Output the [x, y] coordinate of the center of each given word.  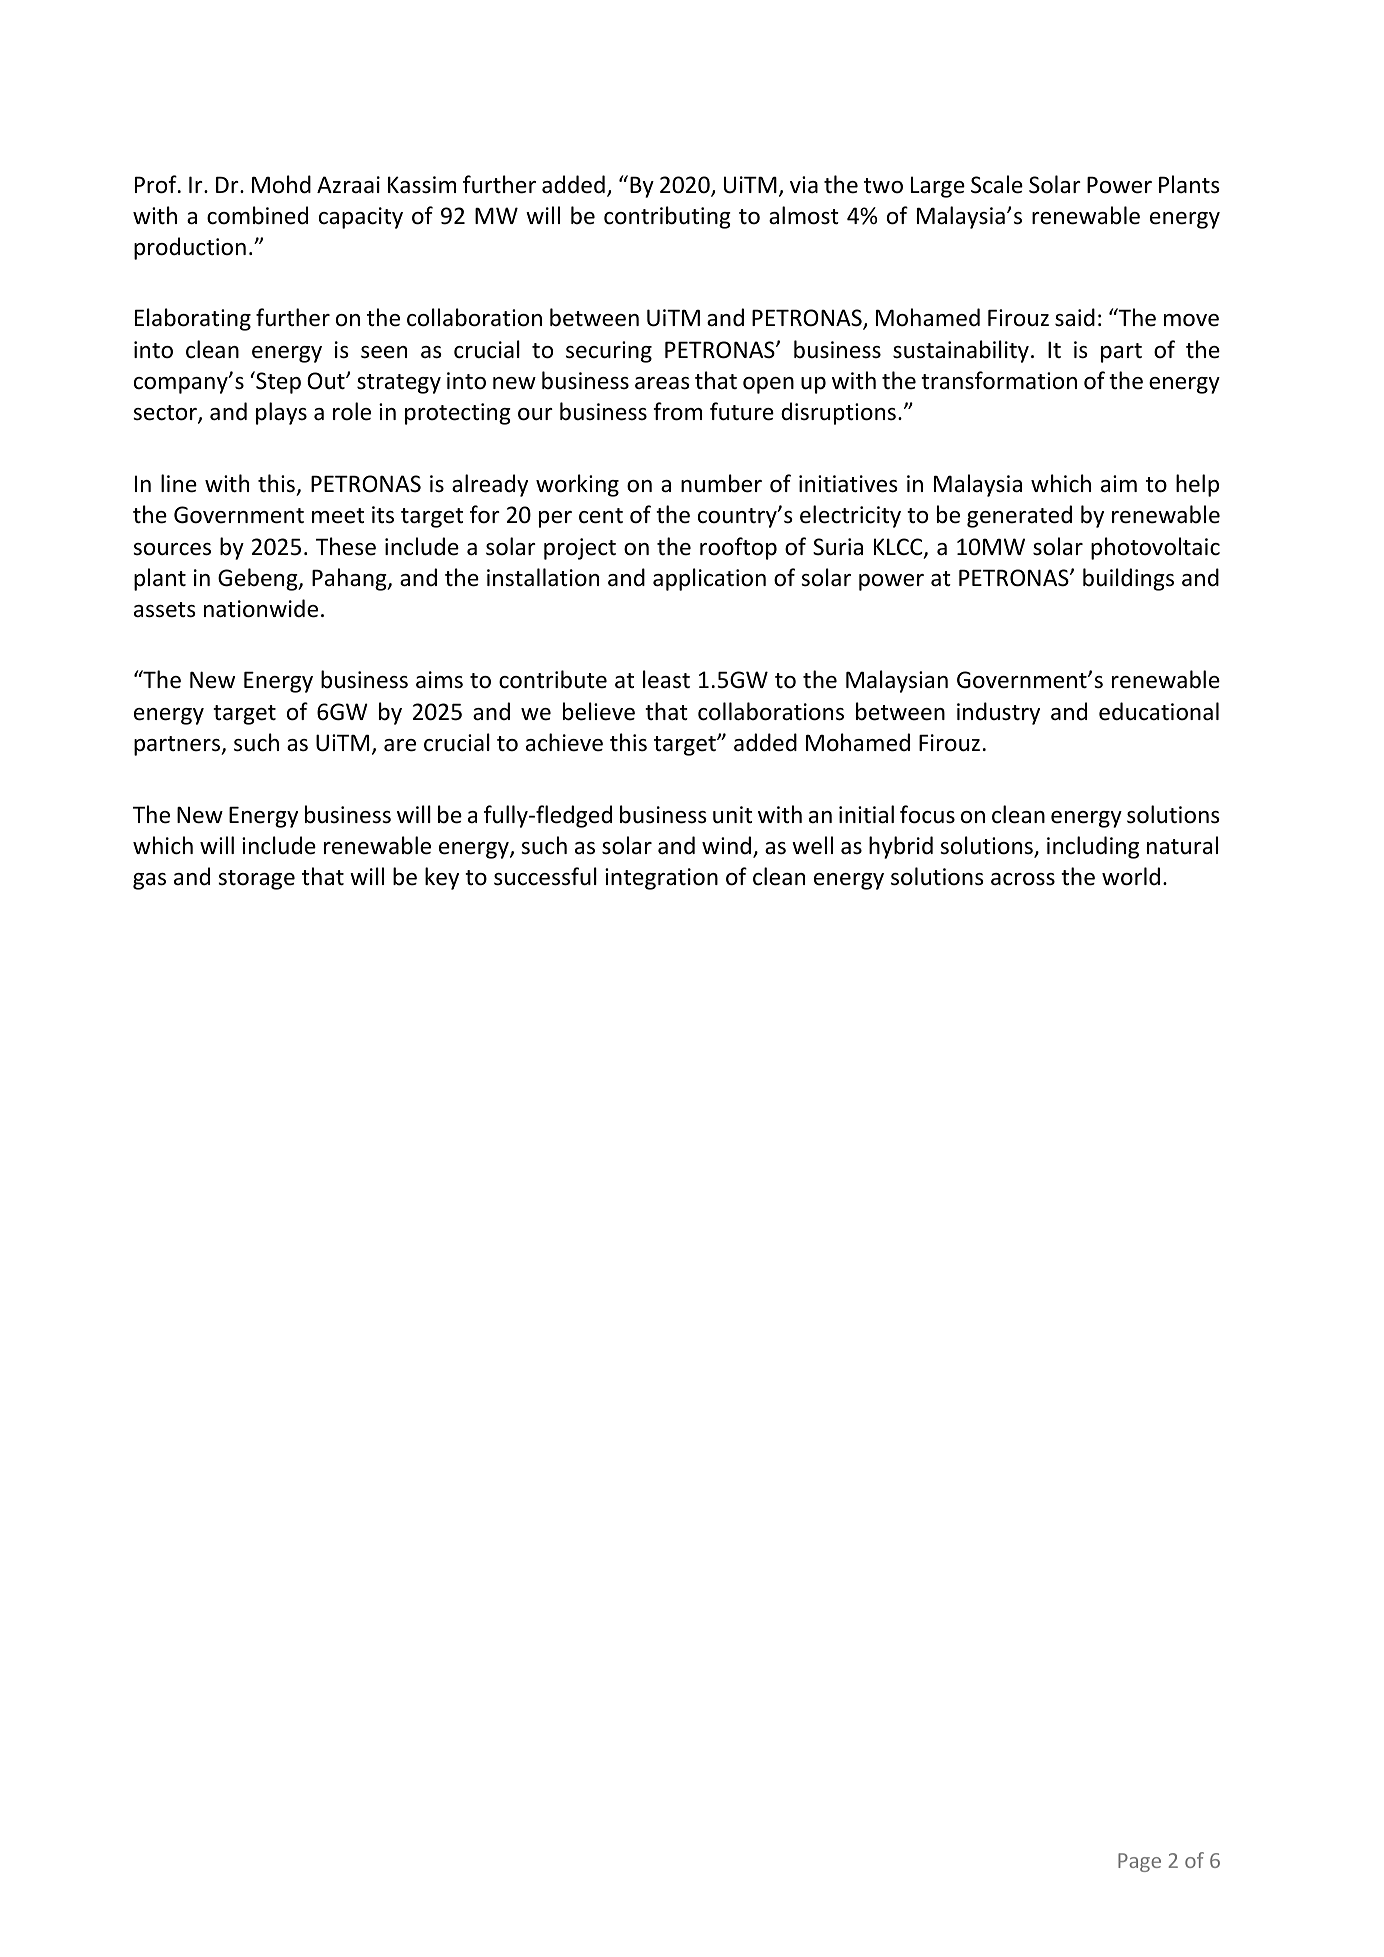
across [1023, 879]
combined [257, 215]
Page [1139, 1862]
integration [661, 879]
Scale [997, 184]
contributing [667, 217]
